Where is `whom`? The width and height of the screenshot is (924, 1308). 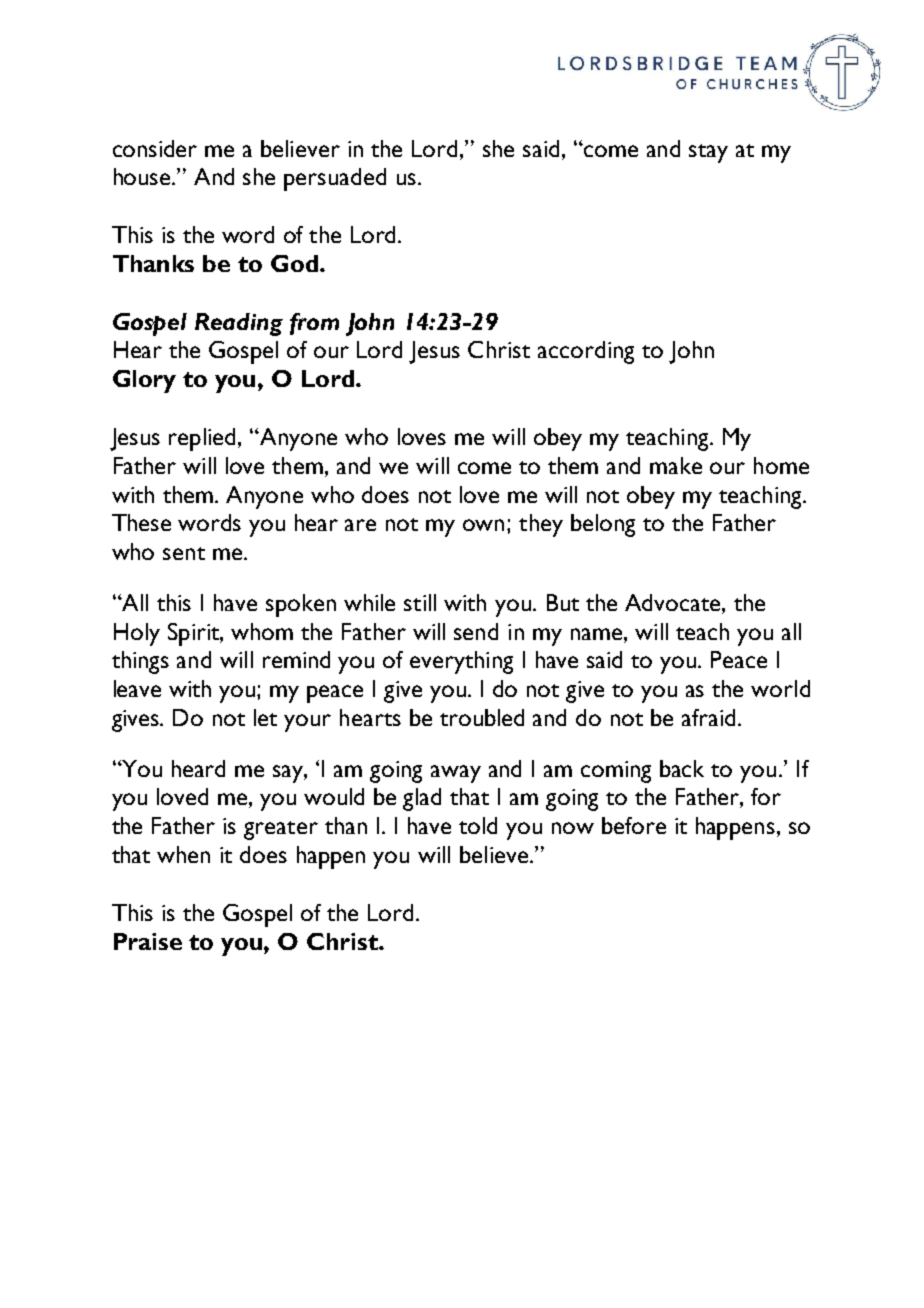 whom is located at coordinates (262, 631).
